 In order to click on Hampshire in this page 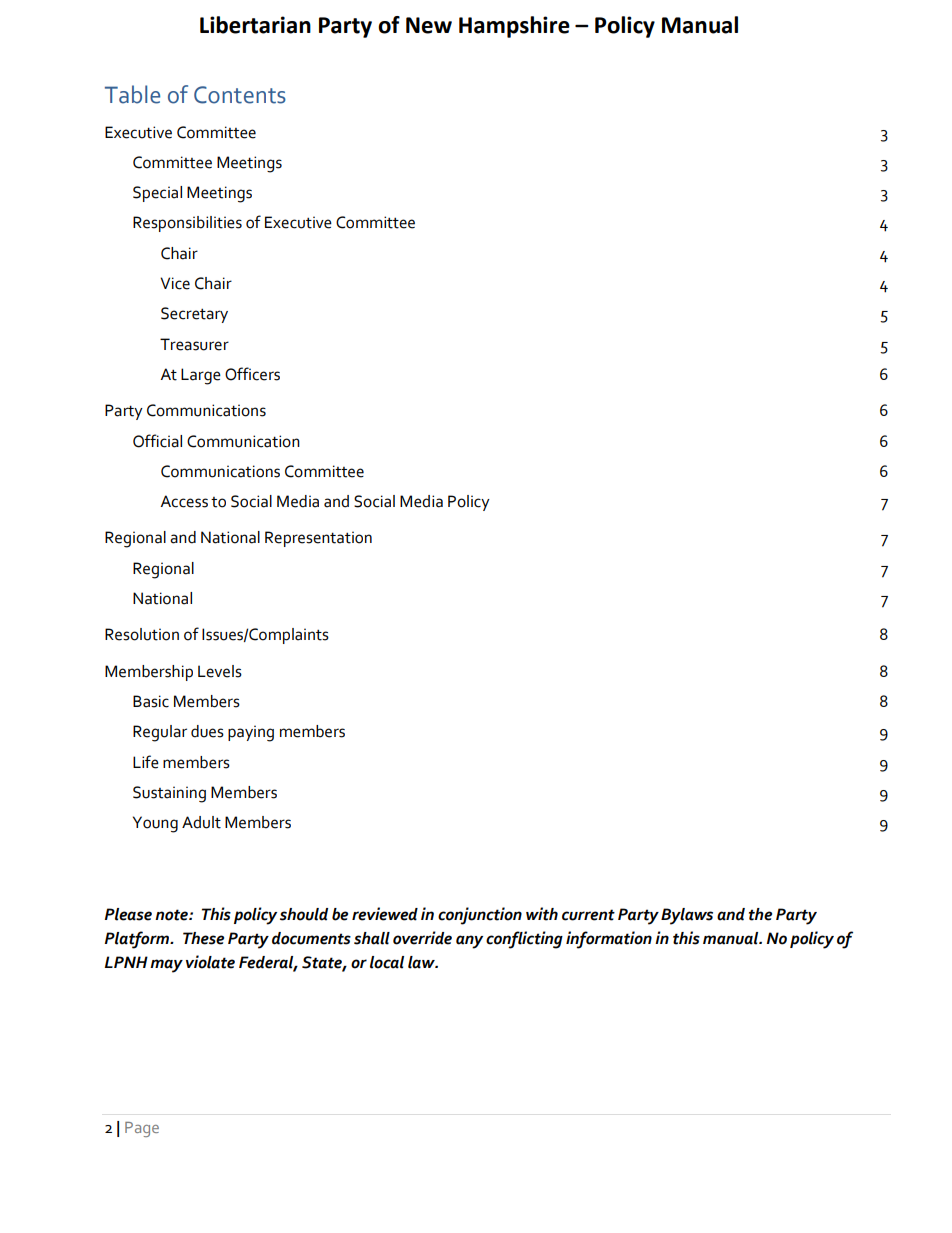, I will do `click(514, 27)`.
